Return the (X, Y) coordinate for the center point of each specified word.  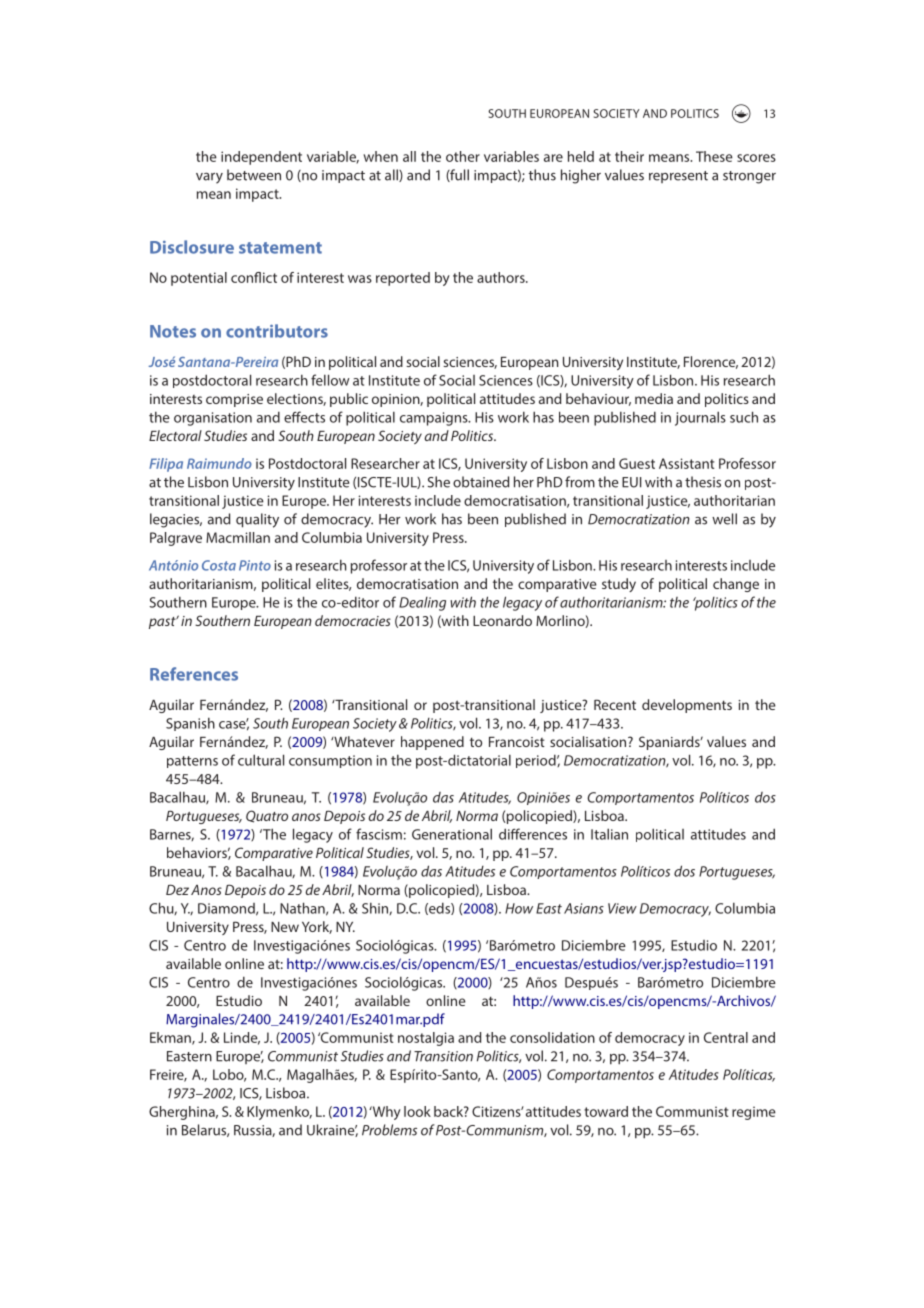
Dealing (422, 604)
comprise (234, 400)
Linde (242, 1038)
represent (678, 177)
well (724, 519)
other (463, 156)
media (654, 398)
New (285, 927)
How (519, 908)
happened (432, 743)
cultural (261, 760)
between (254, 175)
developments (687, 706)
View (622, 908)
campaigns (435, 419)
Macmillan (238, 537)
